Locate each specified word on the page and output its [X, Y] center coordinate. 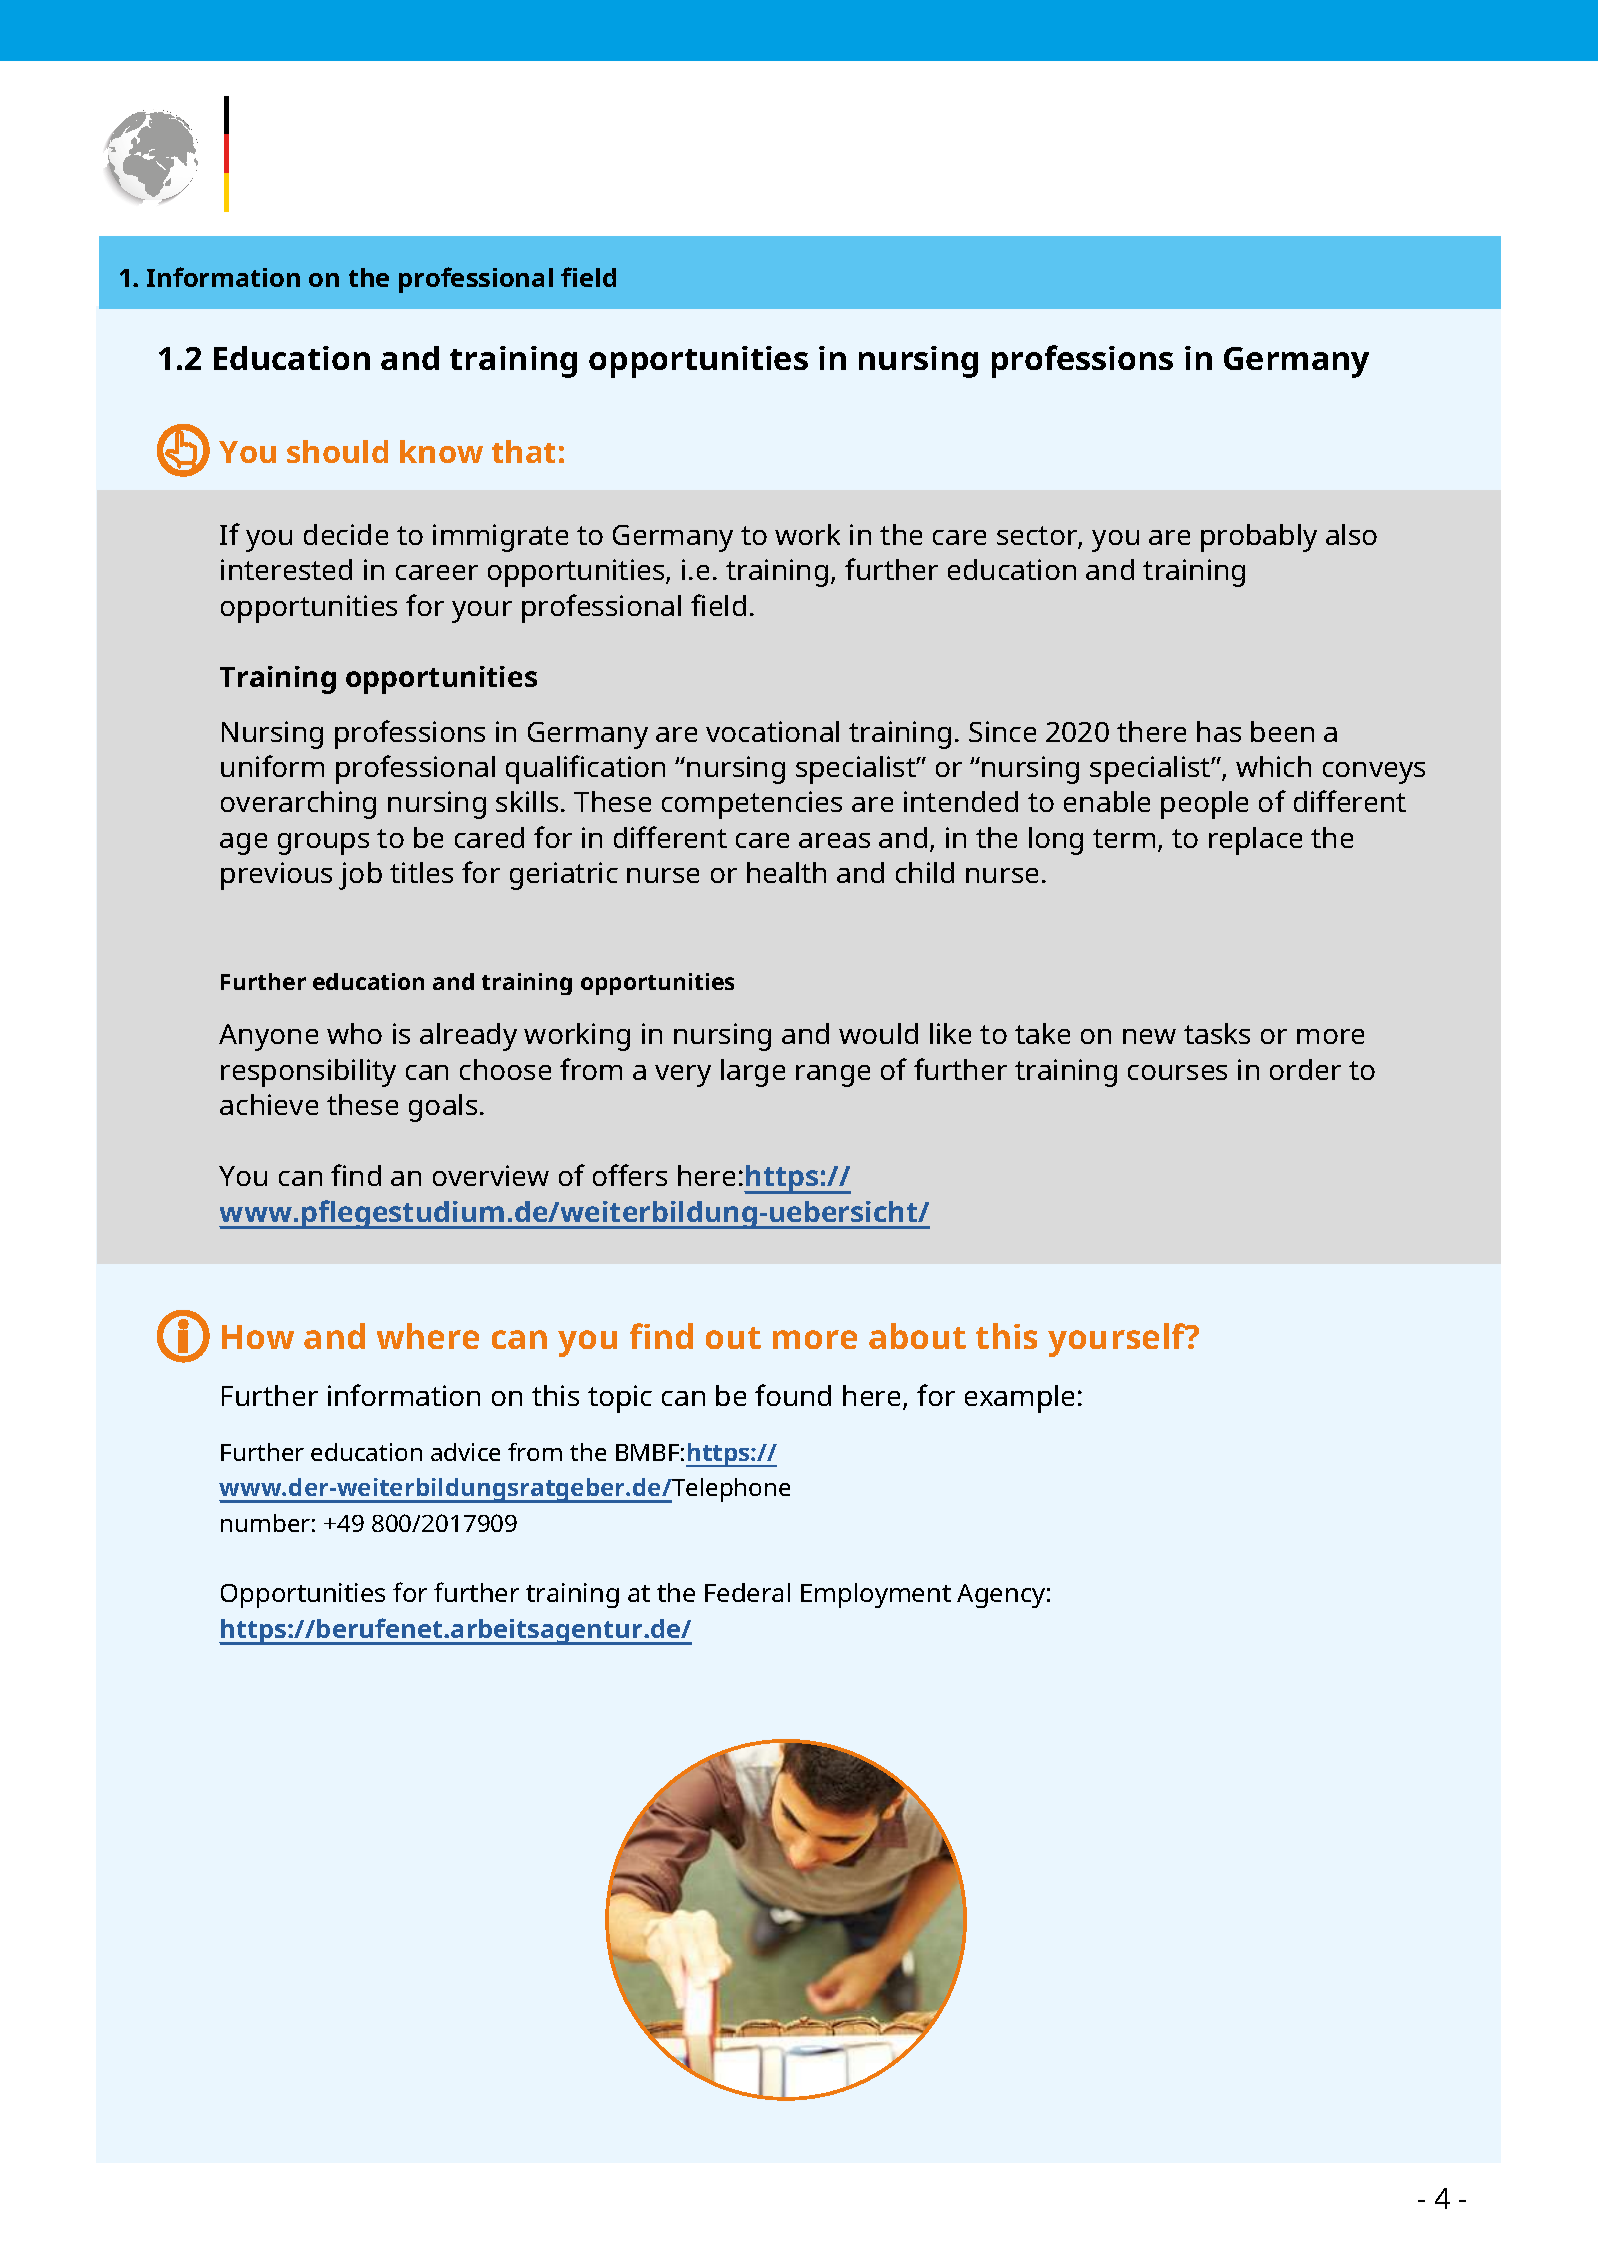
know [441, 451]
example [1019, 1399]
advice [465, 1452]
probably [1259, 538]
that [523, 451]
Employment [876, 1595]
